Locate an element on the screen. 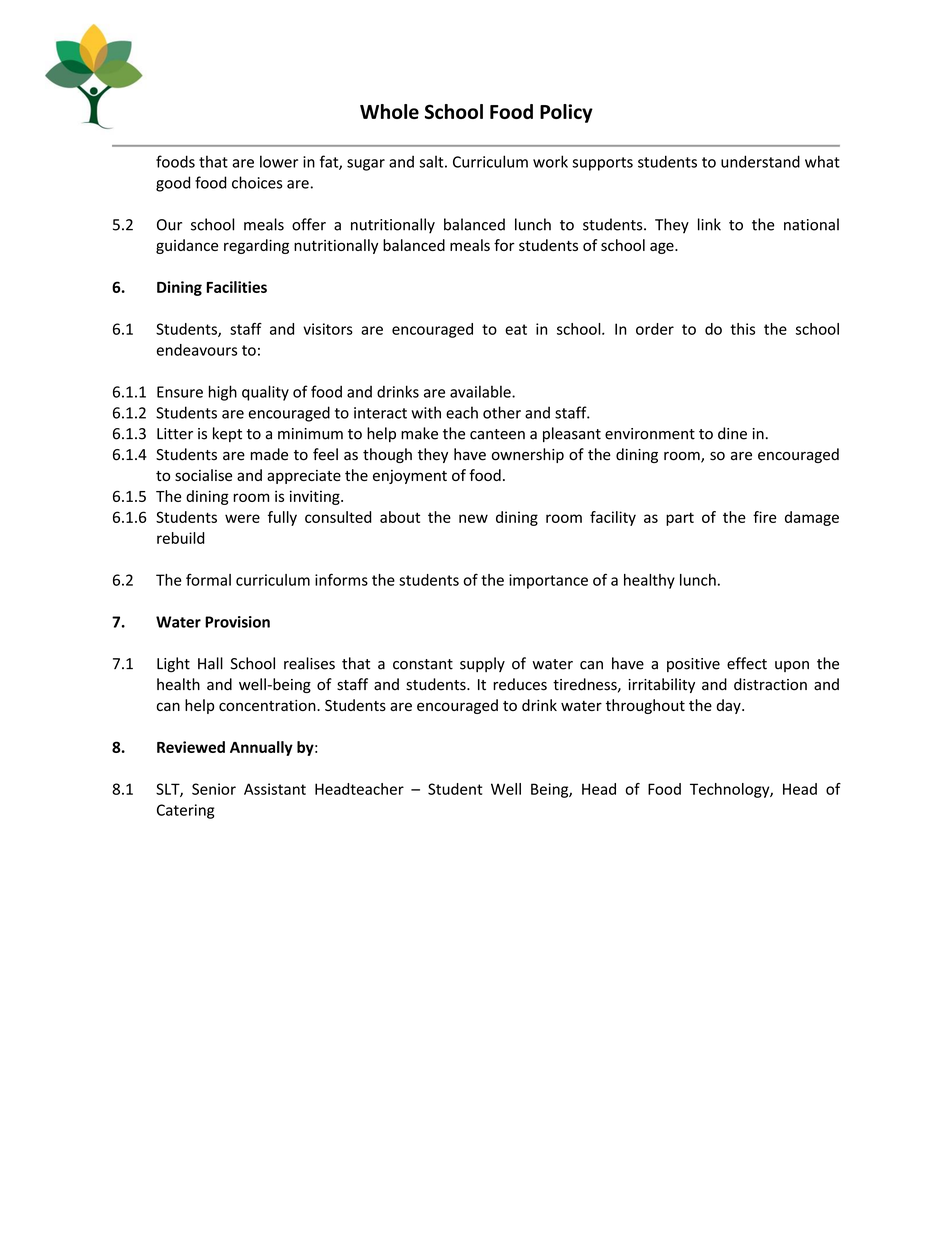 The width and height of the screenshot is (952, 1233). Assistant is located at coordinates (275, 789).
